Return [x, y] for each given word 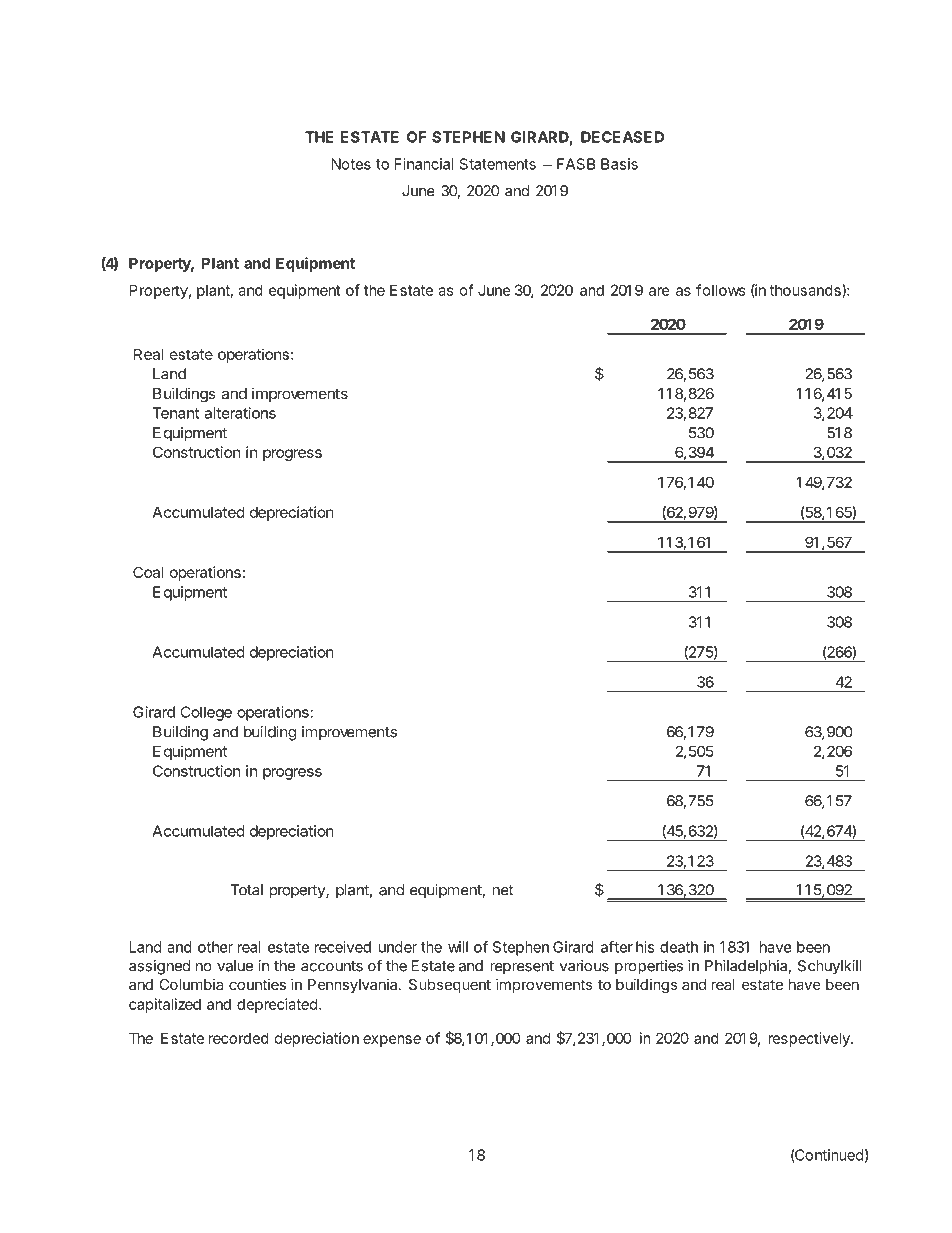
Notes [351, 164]
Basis [619, 164]
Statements [498, 164]
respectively [810, 1039]
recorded [239, 1038]
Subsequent [450, 986]
